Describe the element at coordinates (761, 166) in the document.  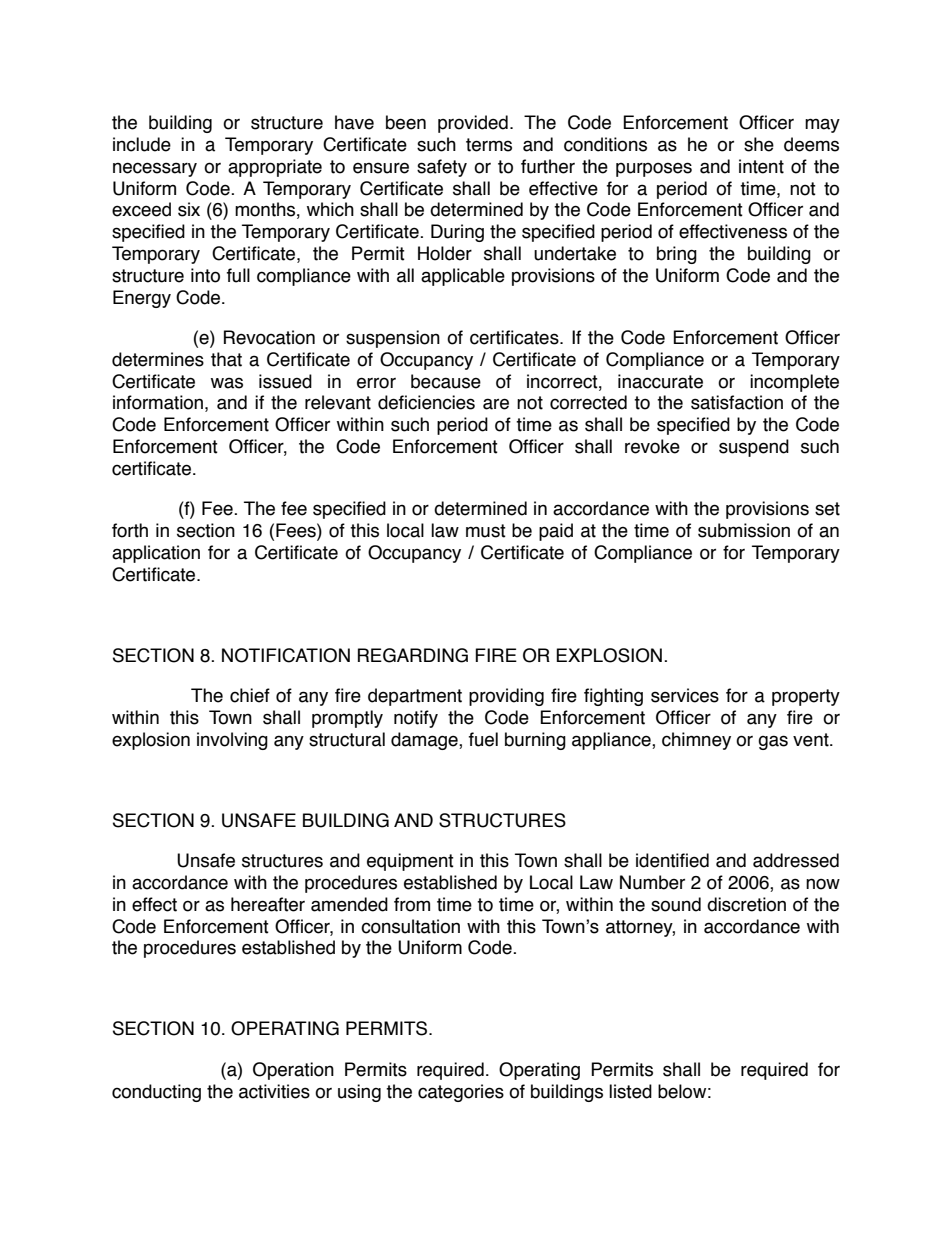
I see `intent` at that location.
